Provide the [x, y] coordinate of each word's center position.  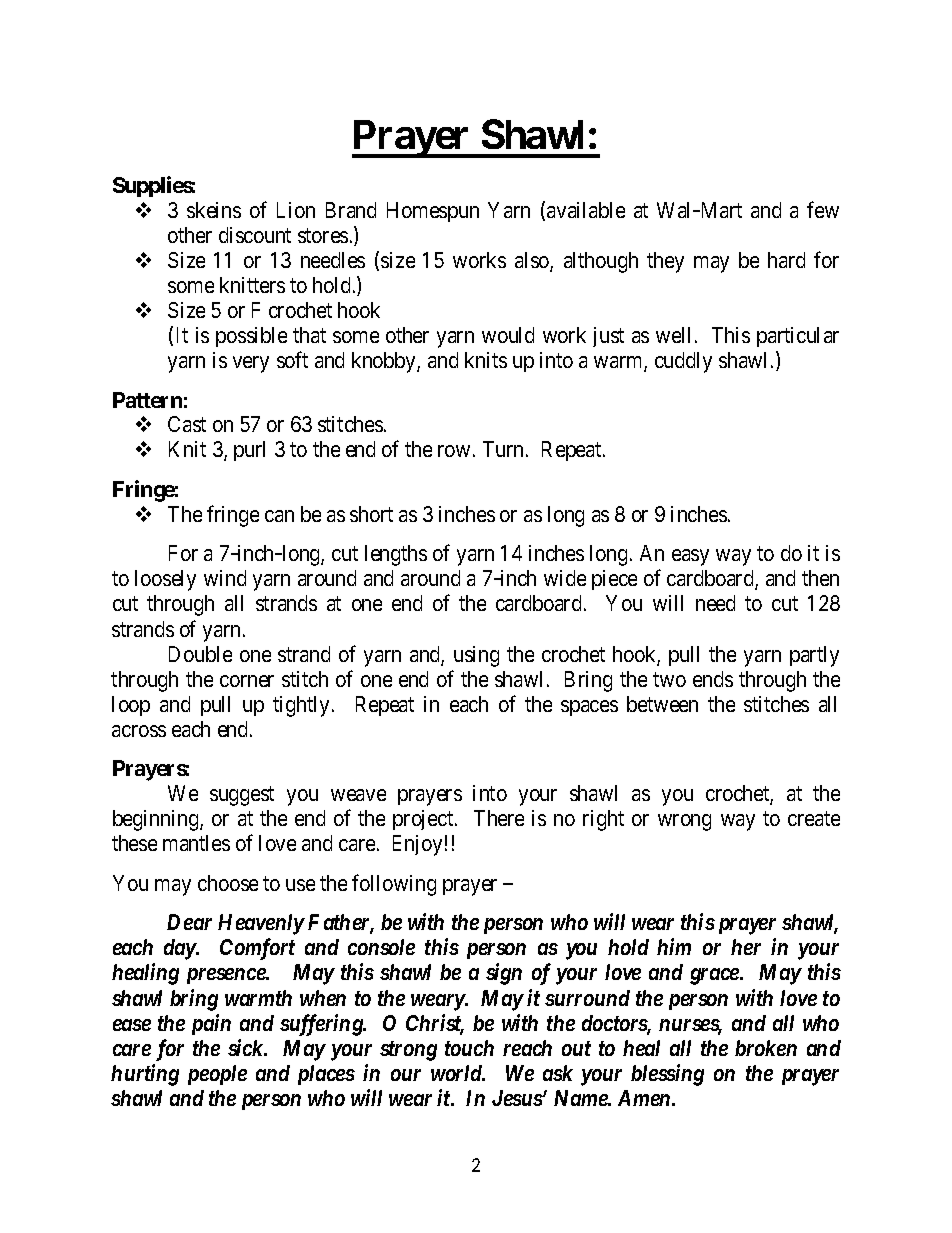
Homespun [433, 212]
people [217, 1075]
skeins [214, 210]
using [476, 656]
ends [713, 679]
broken [766, 1048]
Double [200, 654]
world [457, 1073]
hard [786, 260]
